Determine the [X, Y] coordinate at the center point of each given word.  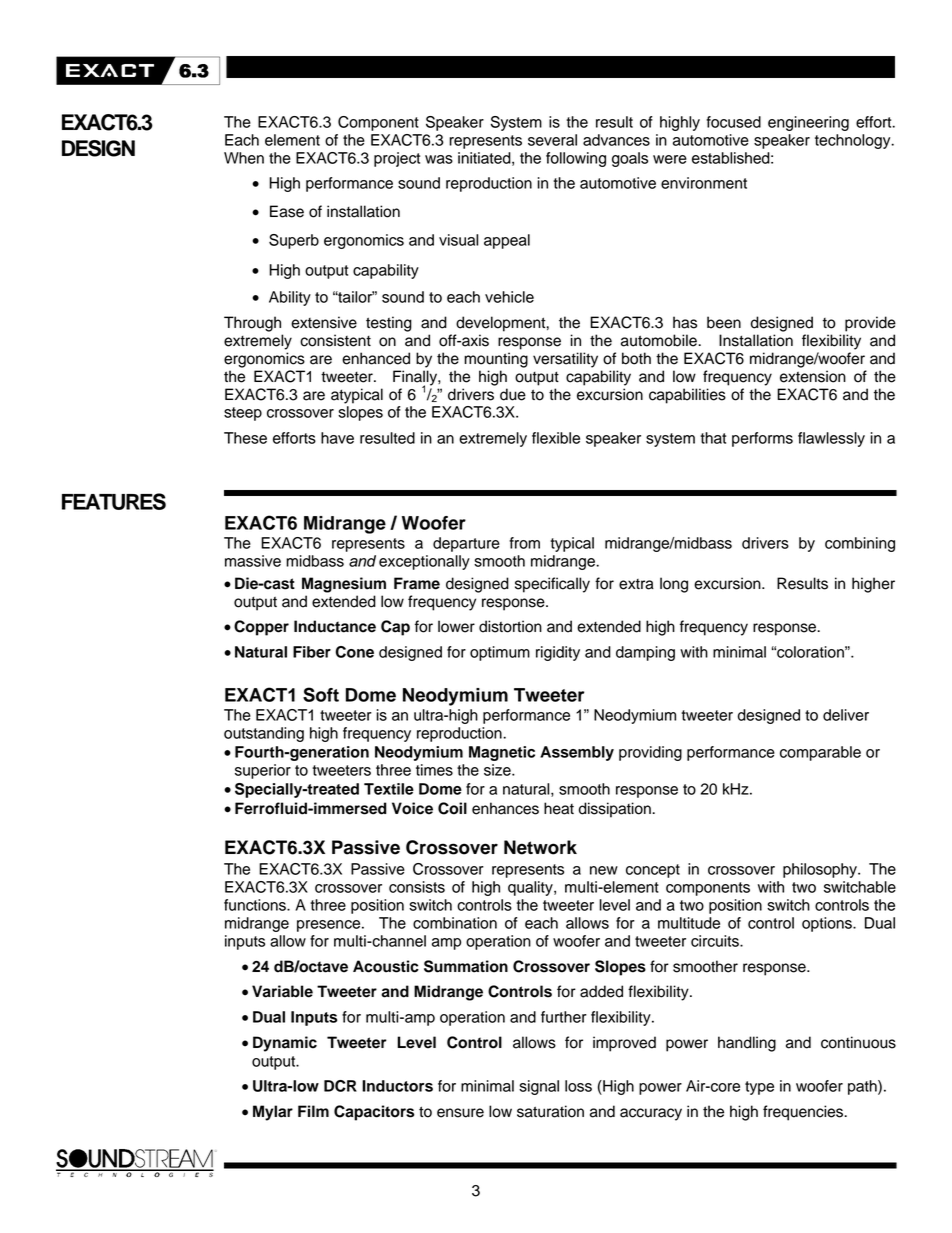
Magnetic [502, 753]
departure [466, 544]
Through [252, 324]
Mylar [273, 1113]
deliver [846, 715]
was [439, 159]
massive [253, 561]
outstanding [264, 734]
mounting [496, 360]
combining [860, 544]
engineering [808, 123]
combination [455, 923]
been [724, 322]
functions [256, 905]
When [244, 158]
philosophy [821, 870]
